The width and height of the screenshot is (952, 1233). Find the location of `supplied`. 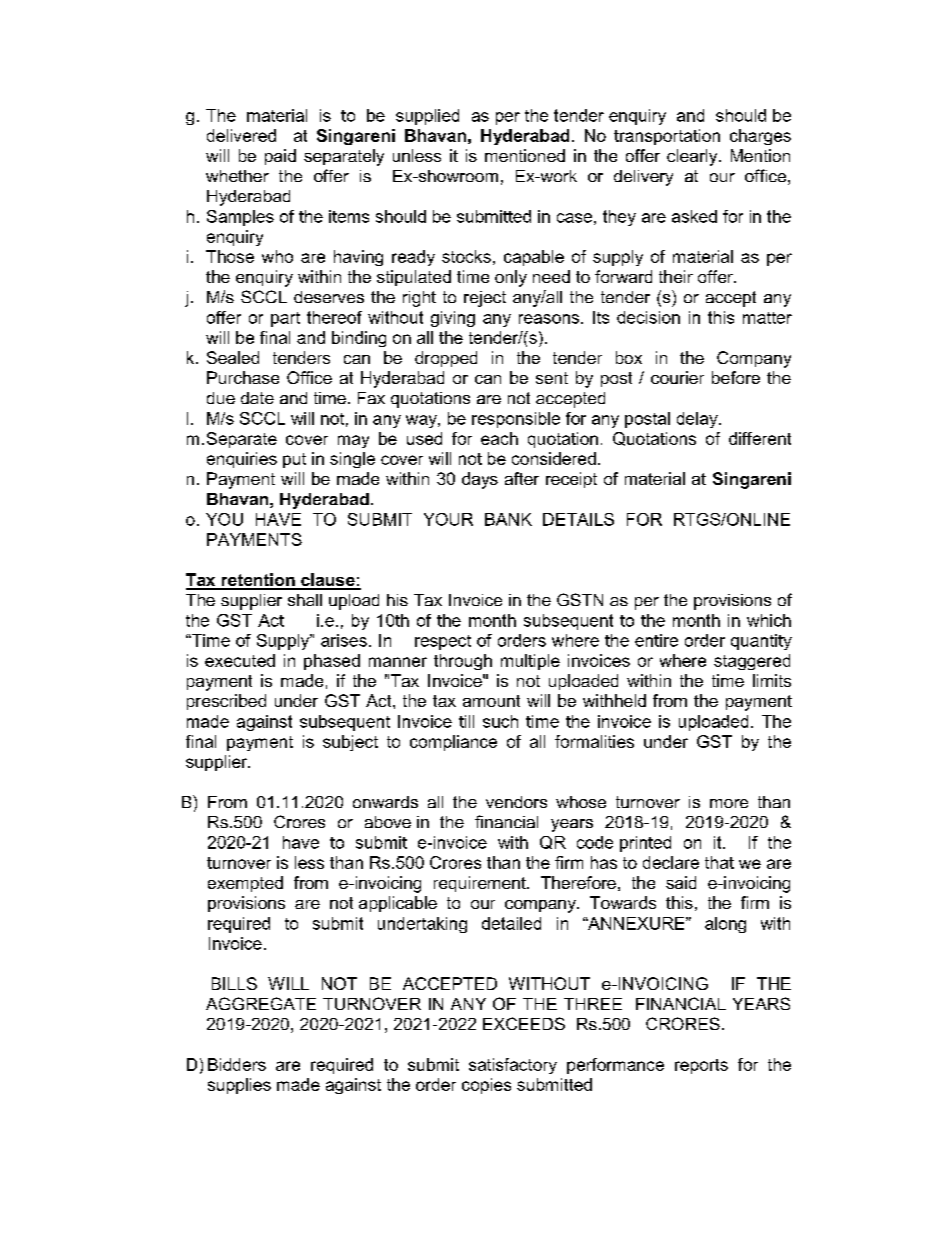

supplied is located at coordinates (427, 117).
